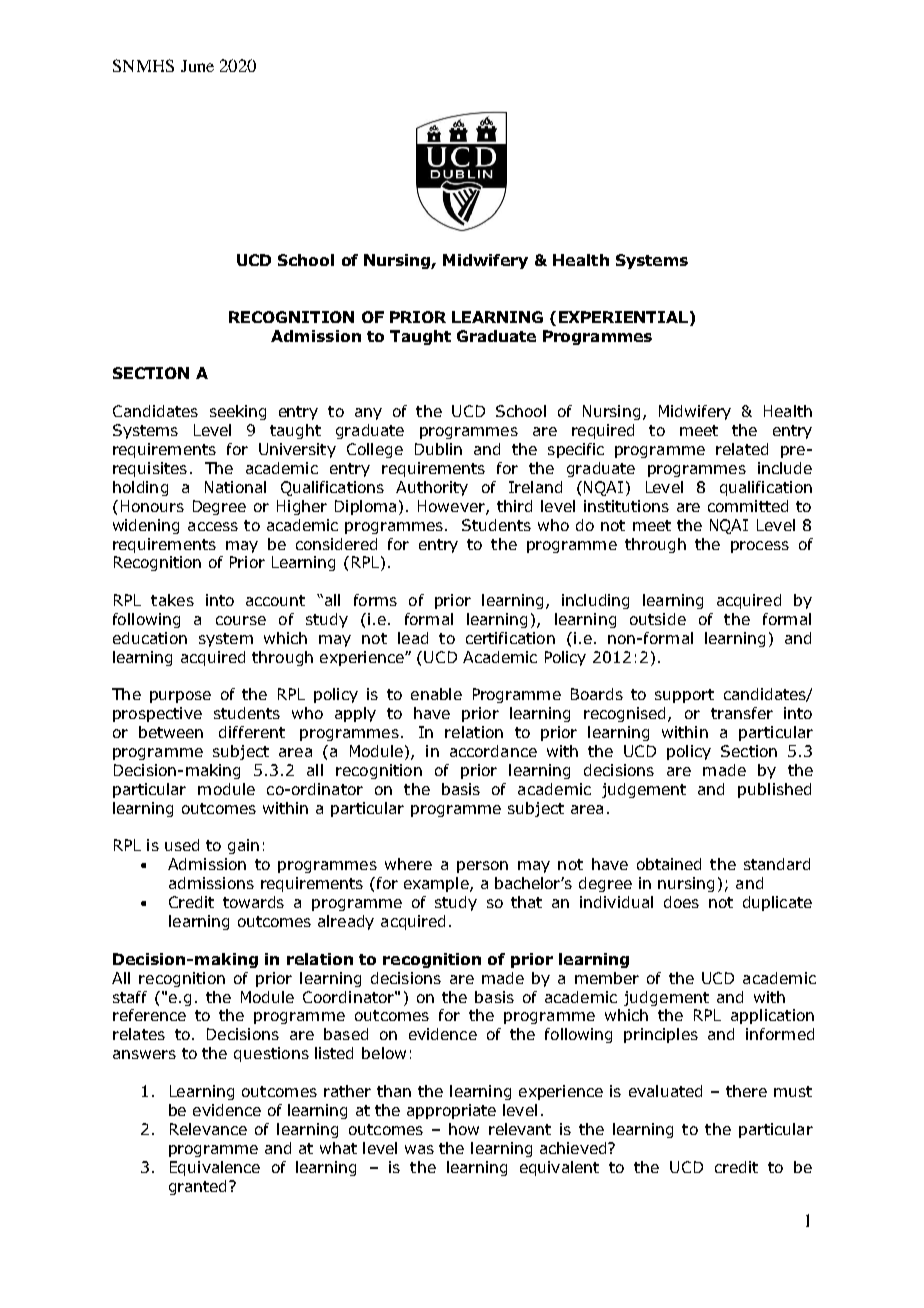  Describe the element at coordinates (419, 1149) in the screenshot. I see `was` at that location.
